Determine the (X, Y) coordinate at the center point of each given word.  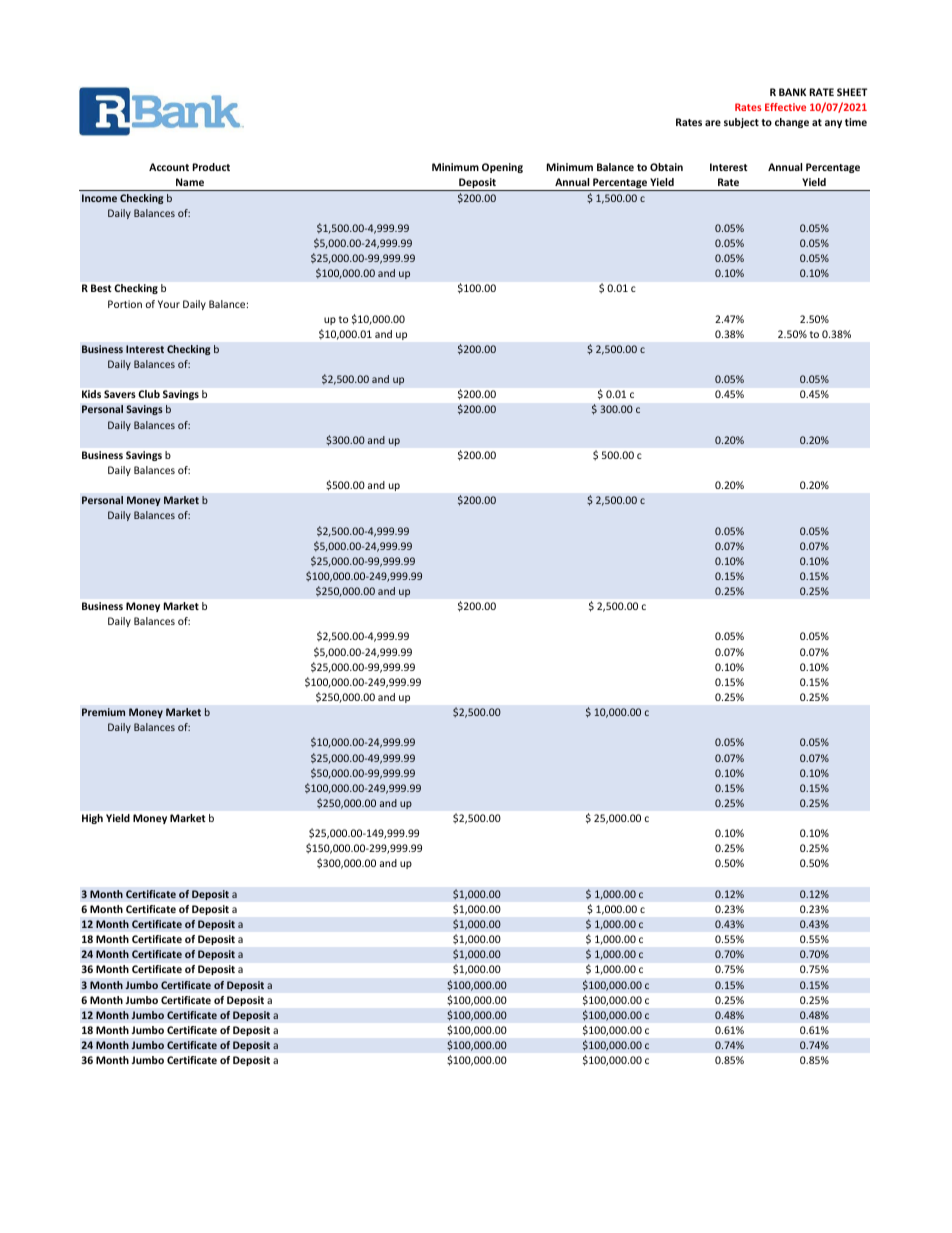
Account (169, 167)
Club (149, 394)
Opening (502, 168)
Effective (785, 107)
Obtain (666, 167)
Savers (120, 394)
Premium (103, 712)
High (92, 819)
